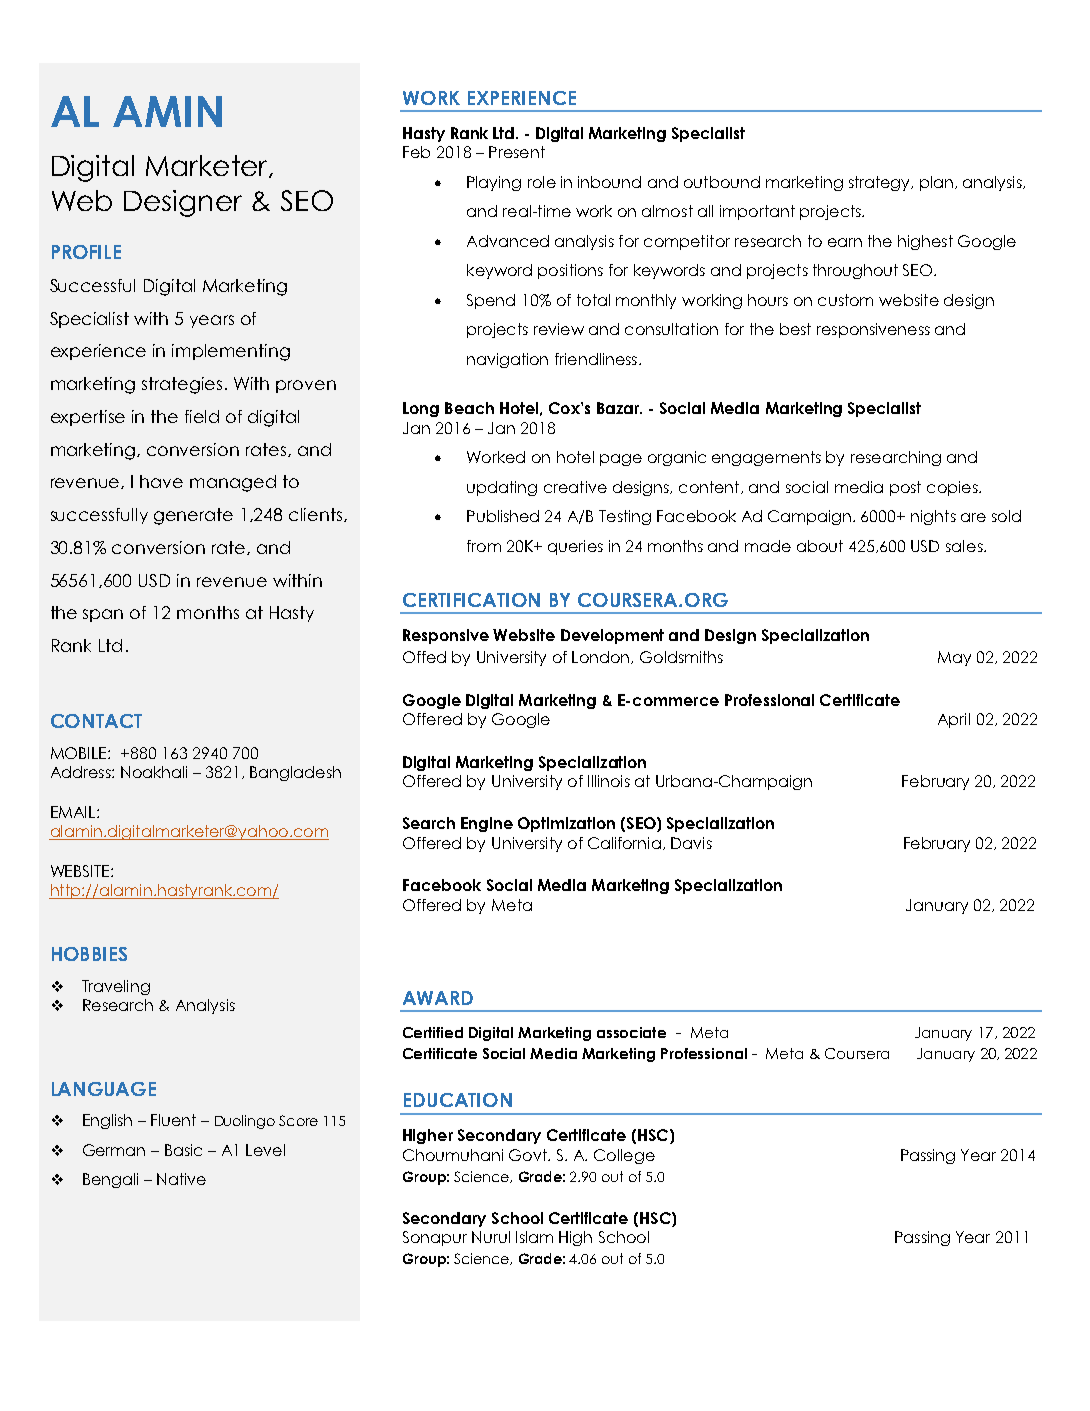  Describe the element at coordinates (96, 721) in the screenshot. I see `CONTACT` at that location.
